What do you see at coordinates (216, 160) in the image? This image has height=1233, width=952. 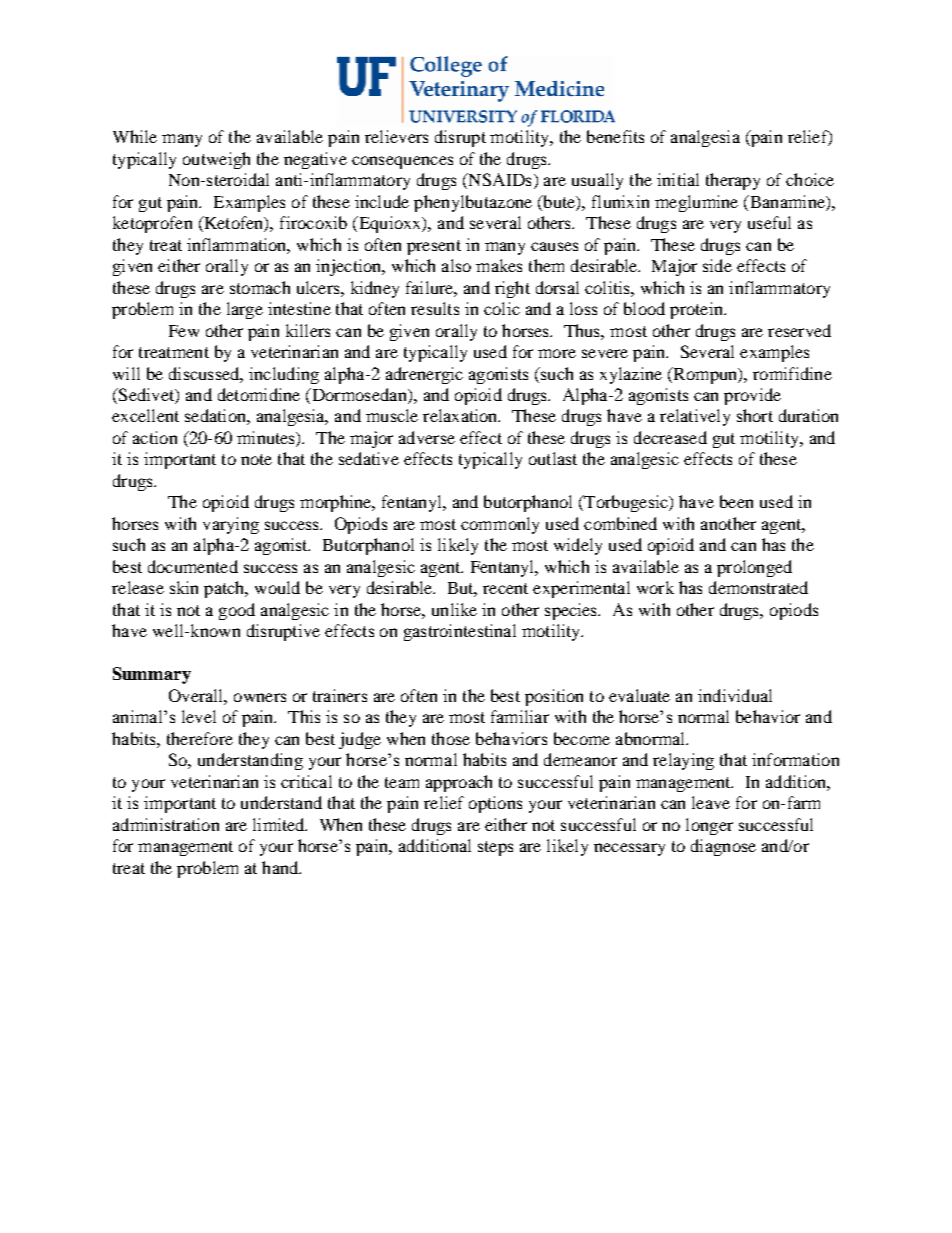 I see `outweigh` at bounding box center [216, 160].
